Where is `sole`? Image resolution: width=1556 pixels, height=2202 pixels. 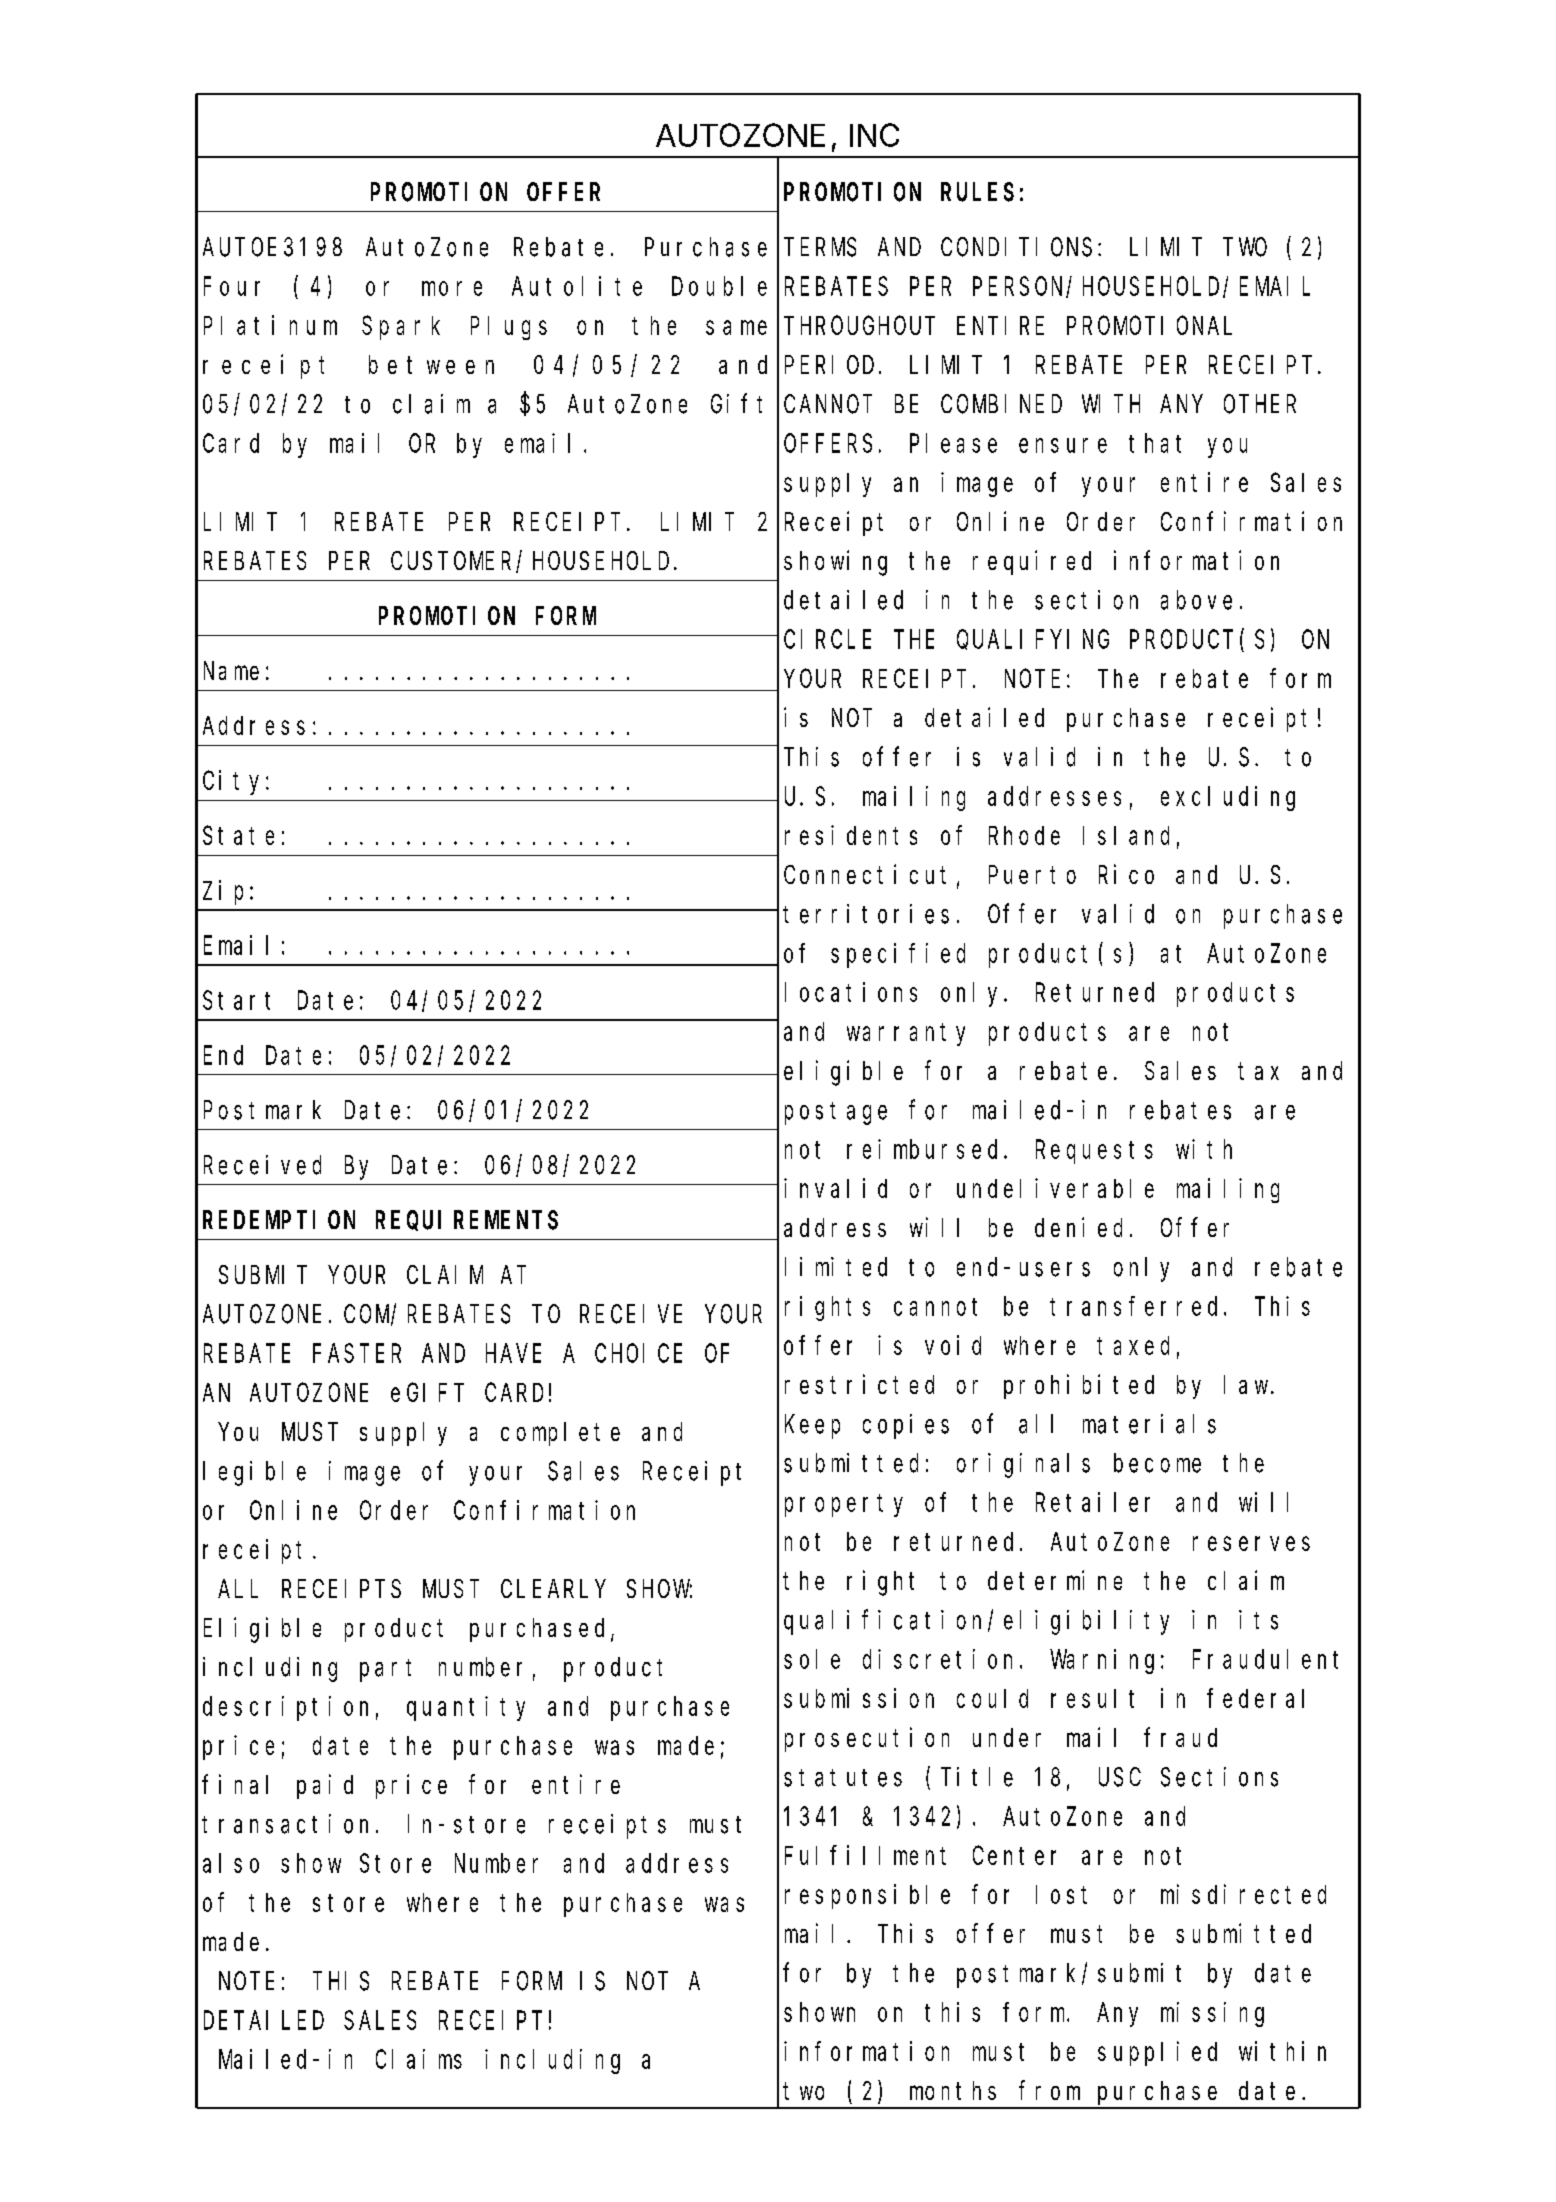
sole is located at coordinates (812, 1659).
